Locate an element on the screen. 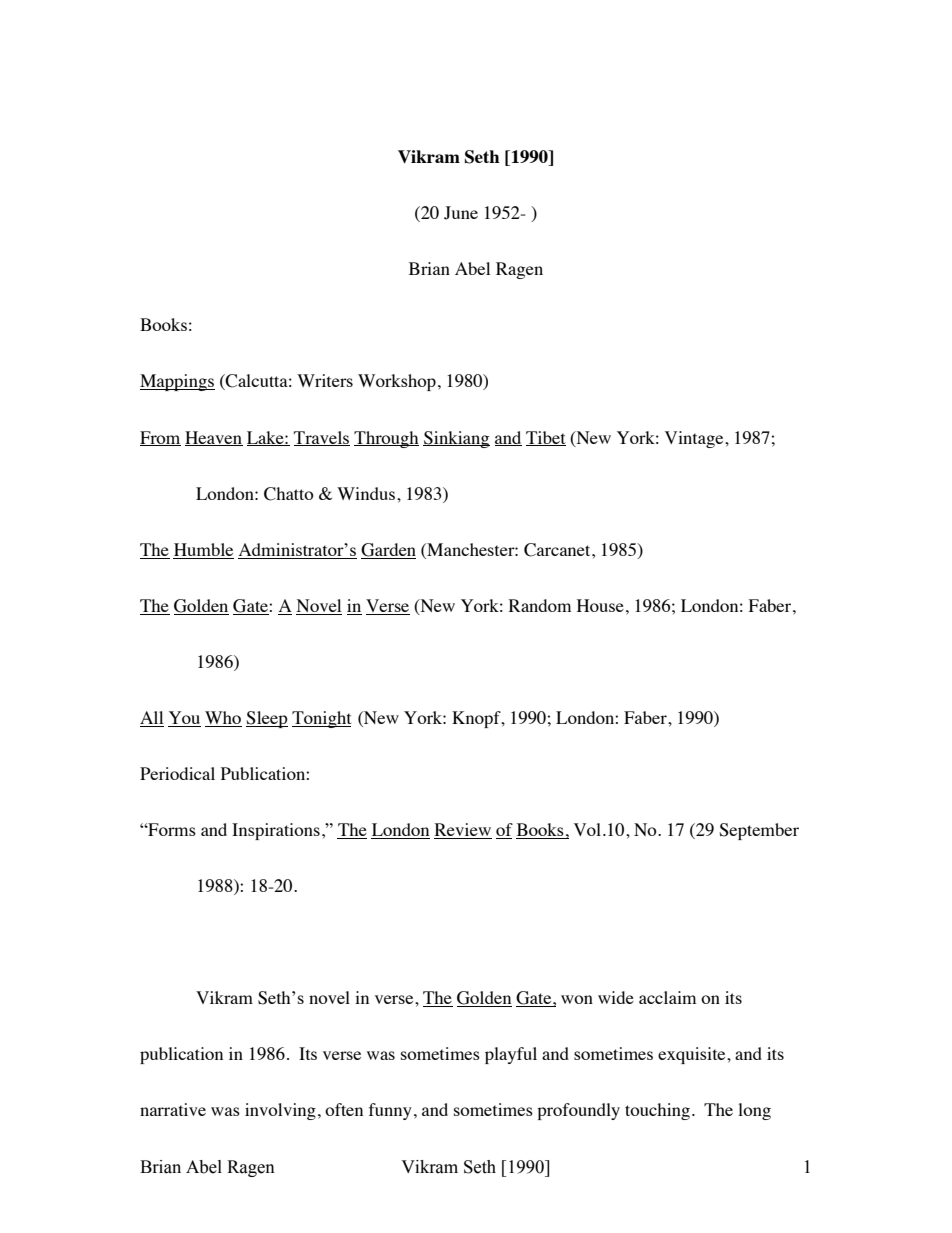 The width and height of the screenshot is (952, 1233). June is located at coordinates (461, 213).
